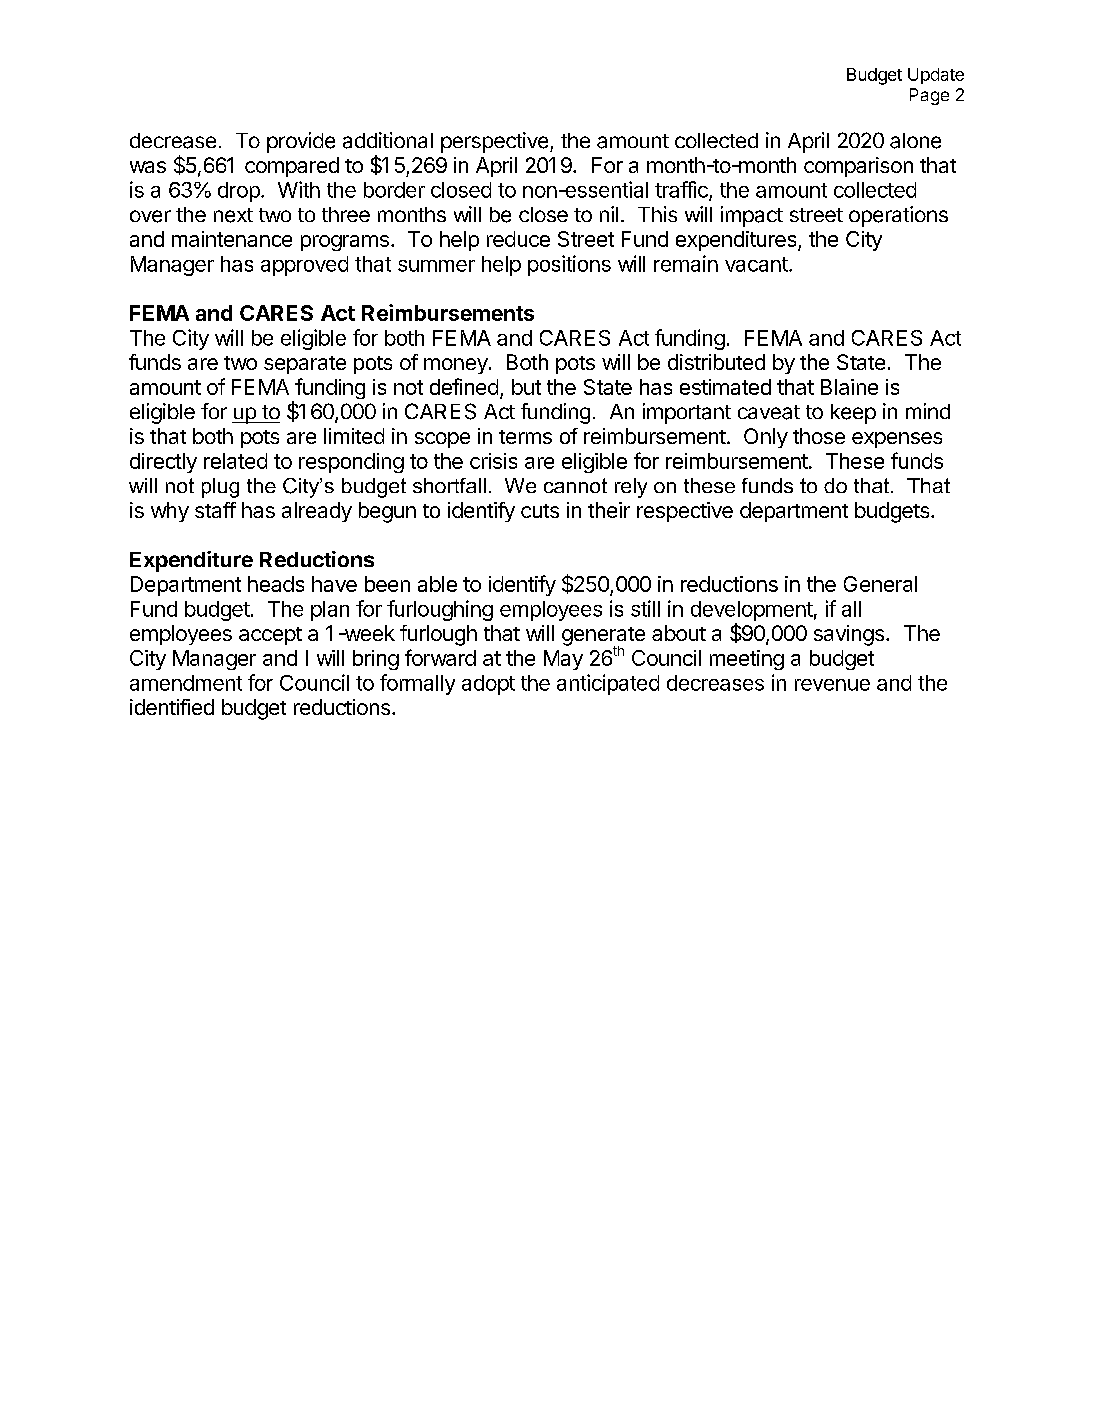  I want to click on able, so click(437, 584).
